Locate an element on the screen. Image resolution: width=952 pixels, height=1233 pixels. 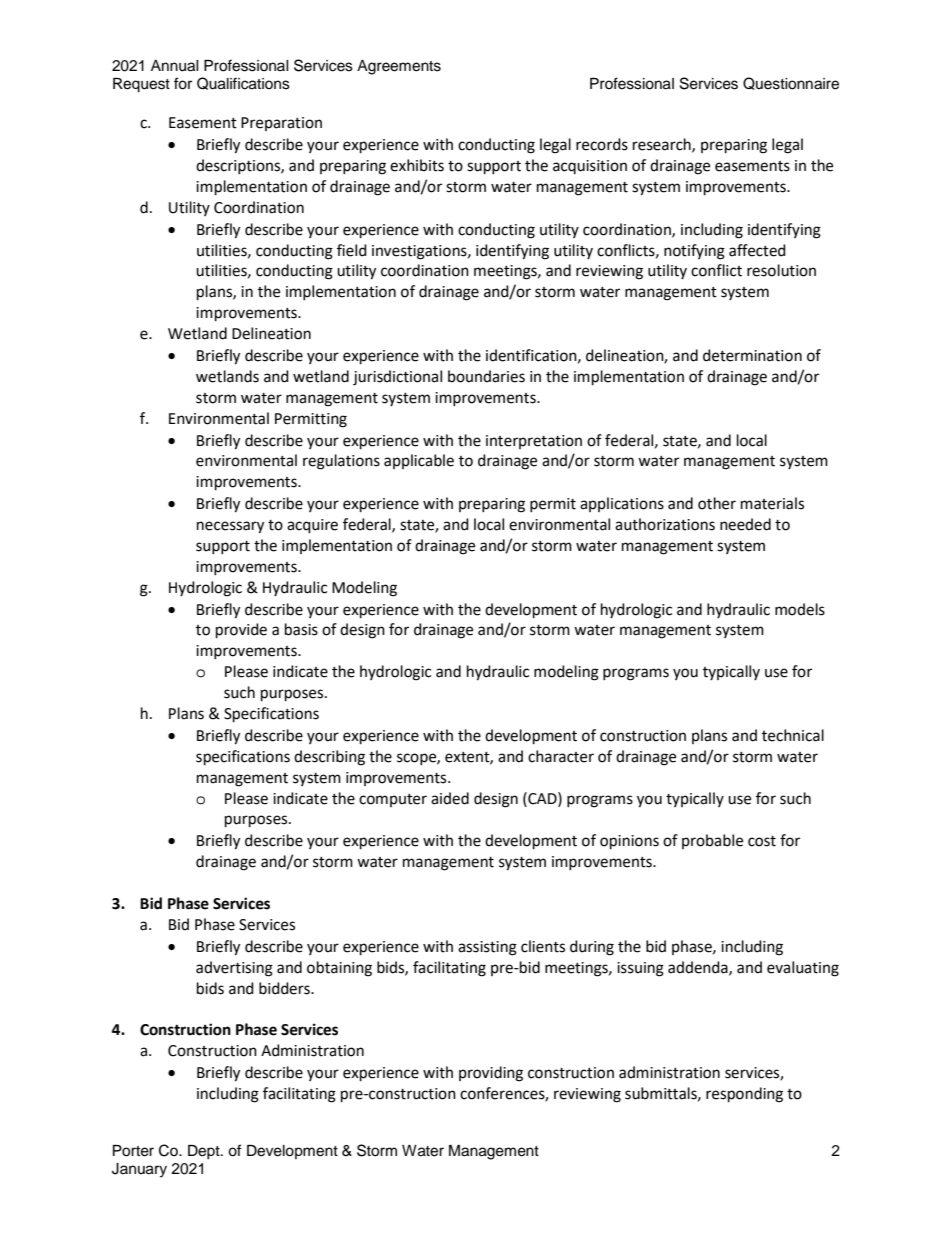
Dept is located at coordinates (205, 1152).
